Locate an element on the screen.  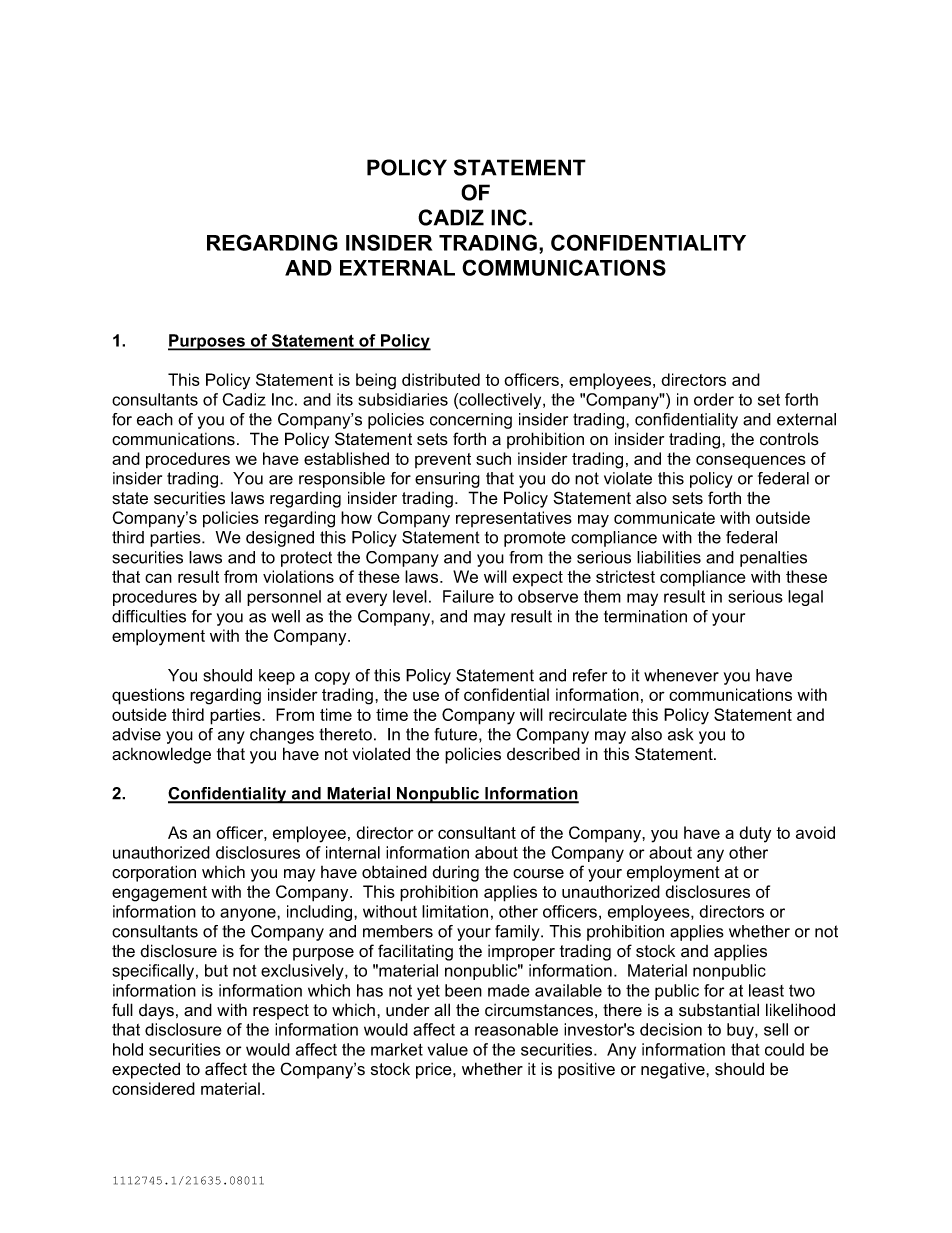
considered is located at coordinates (153, 1088).
